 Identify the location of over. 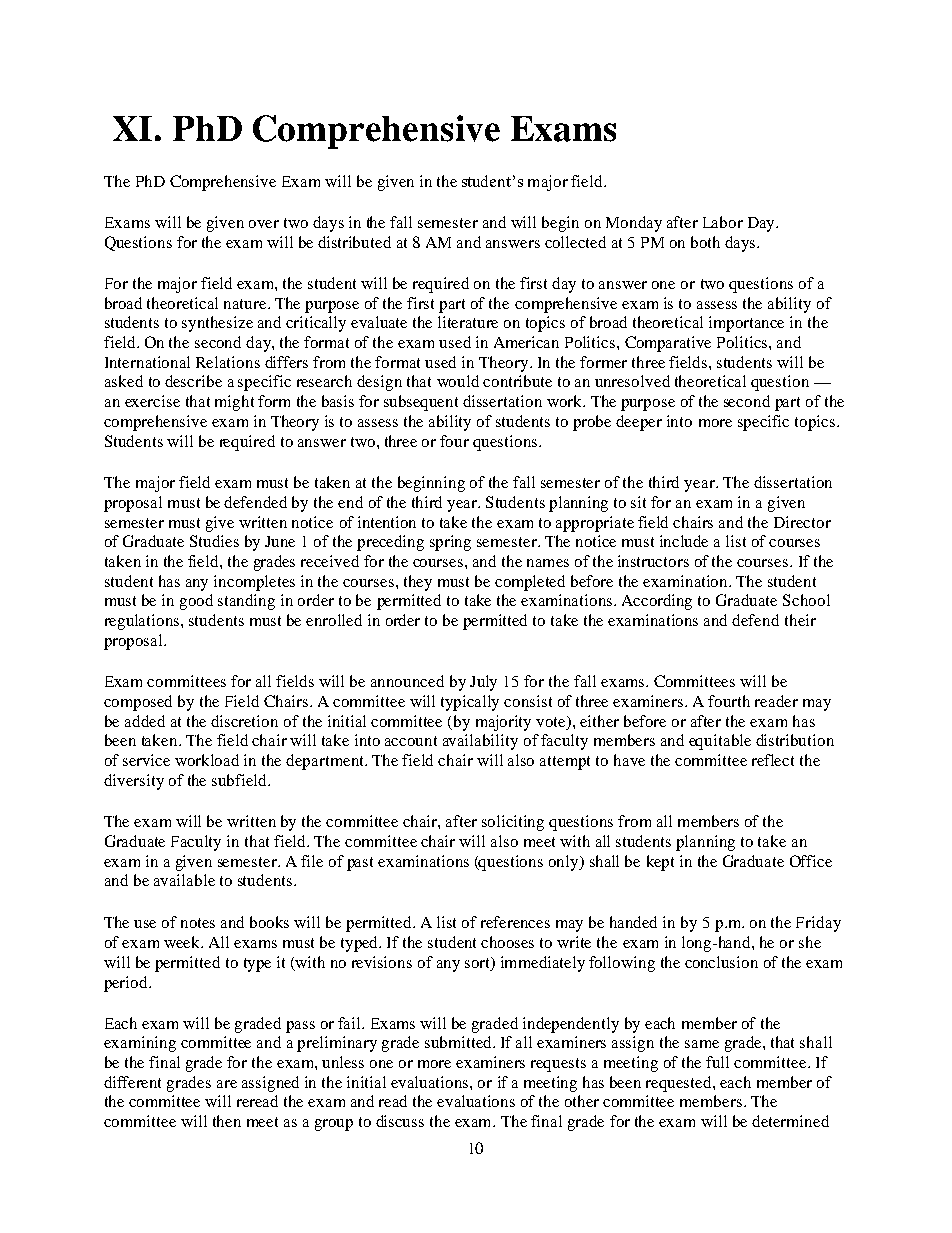
(264, 224).
